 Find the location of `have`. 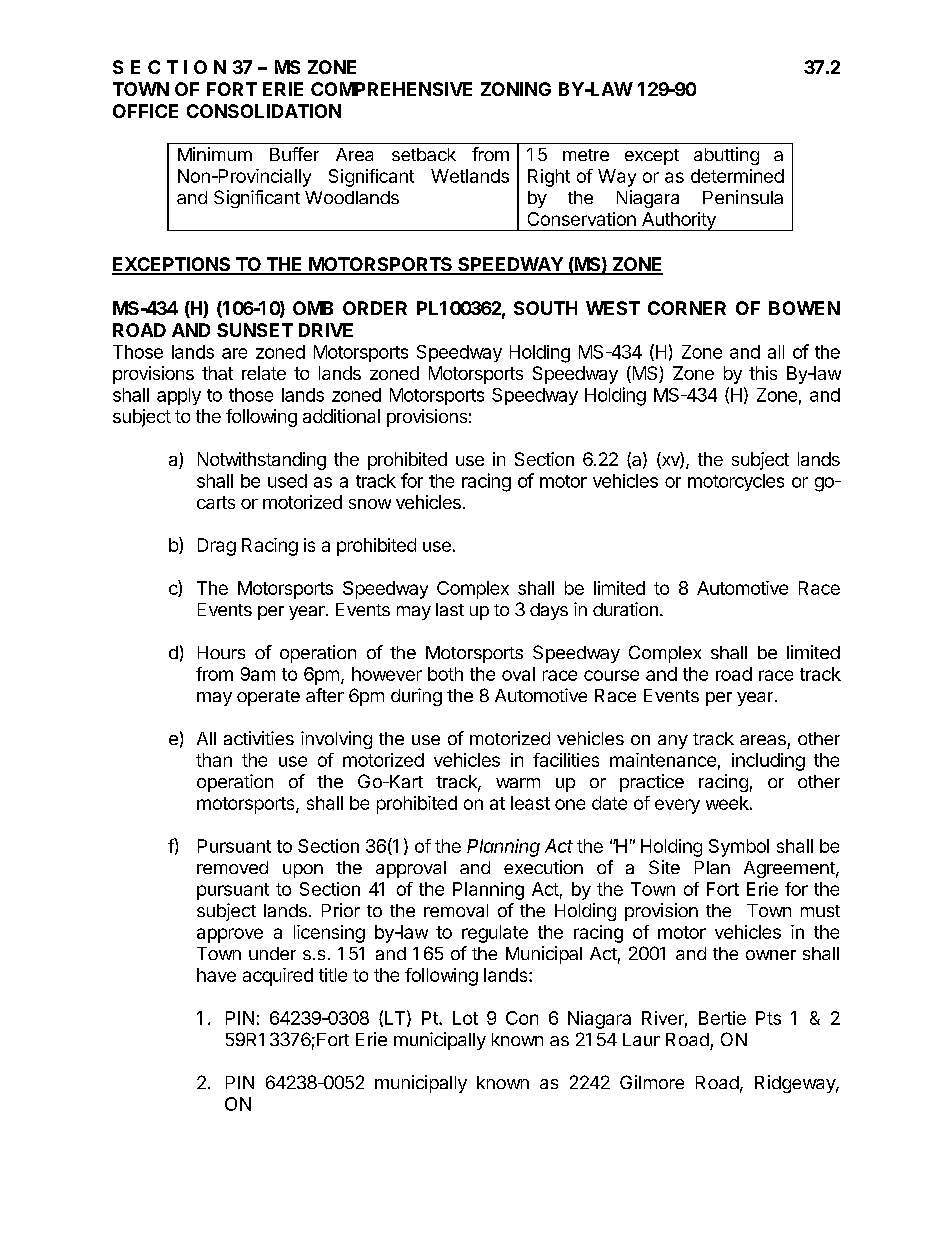

have is located at coordinates (216, 975).
